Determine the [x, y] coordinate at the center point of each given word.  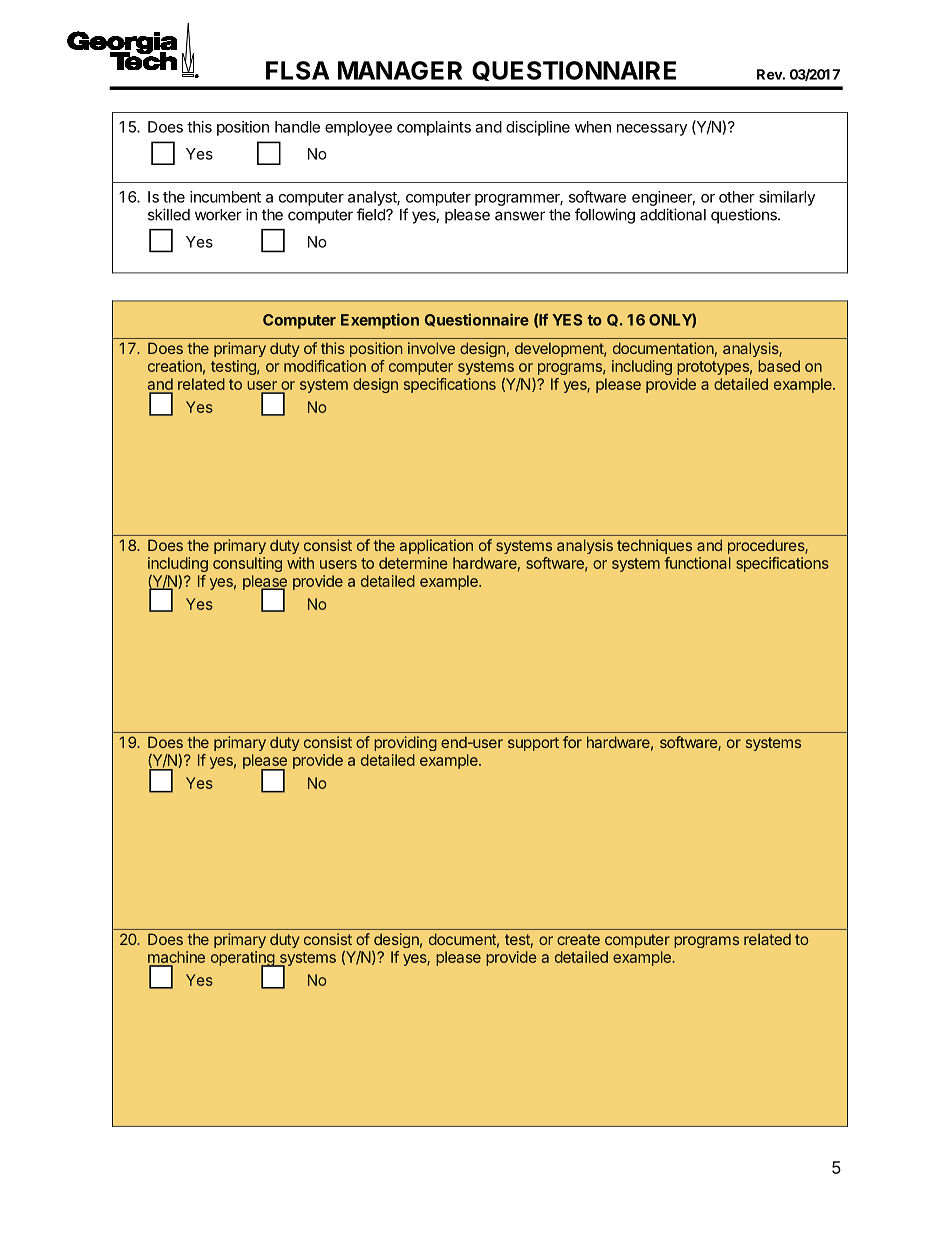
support [533, 744]
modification [325, 366]
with [300, 563]
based [779, 366]
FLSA [298, 70]
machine [176, 958]
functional [697, 563]
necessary [652, 130]
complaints [434, 128]
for [572, 742]
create [578, 939]
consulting [247, 564]
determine [413, 563]
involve [431, 348]
